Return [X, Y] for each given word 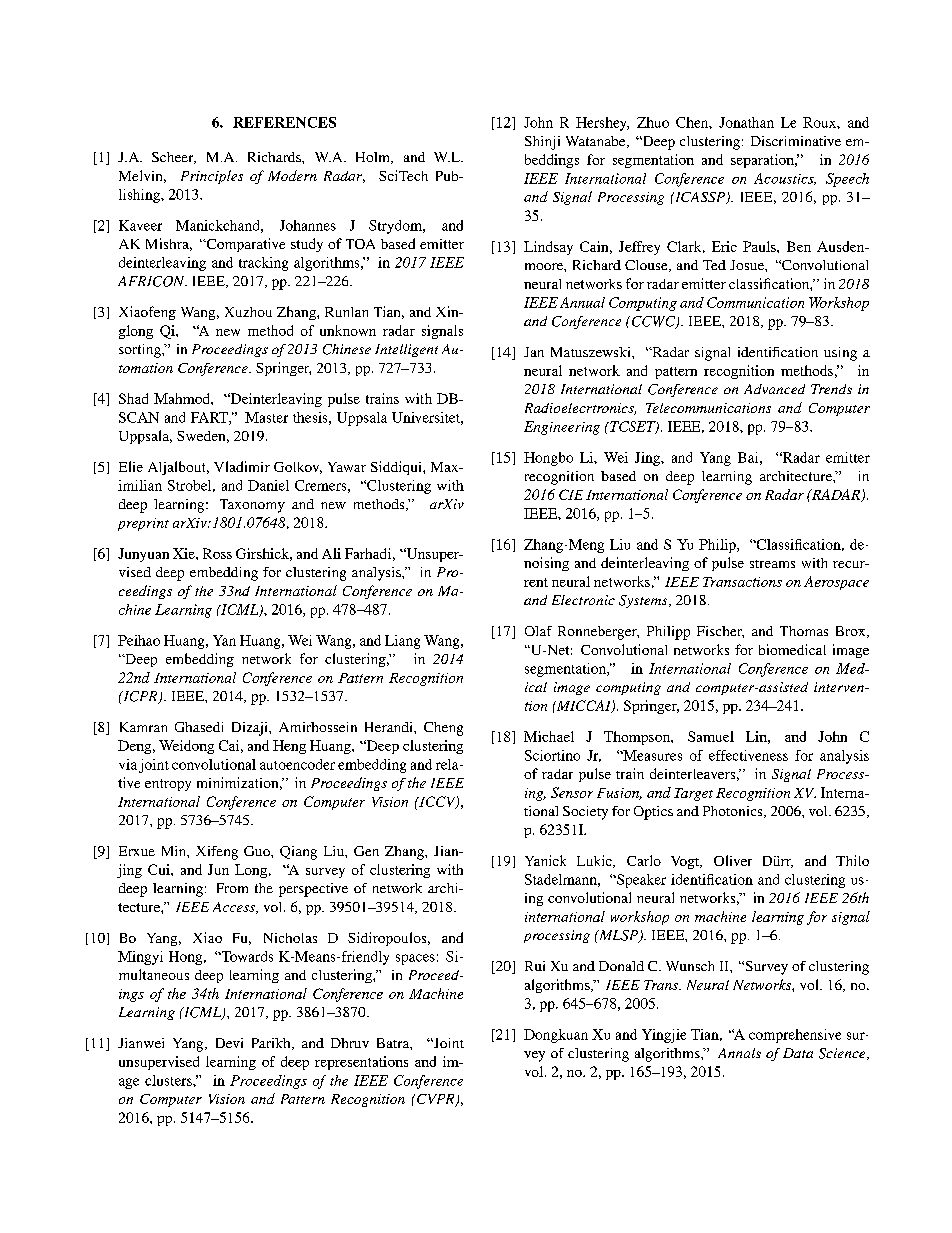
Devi [229, 1043]
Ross [217, 553]
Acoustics [785, 179]
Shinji [542, 143]
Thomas [804, 631]
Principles [212, 177]
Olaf [538, 631]
